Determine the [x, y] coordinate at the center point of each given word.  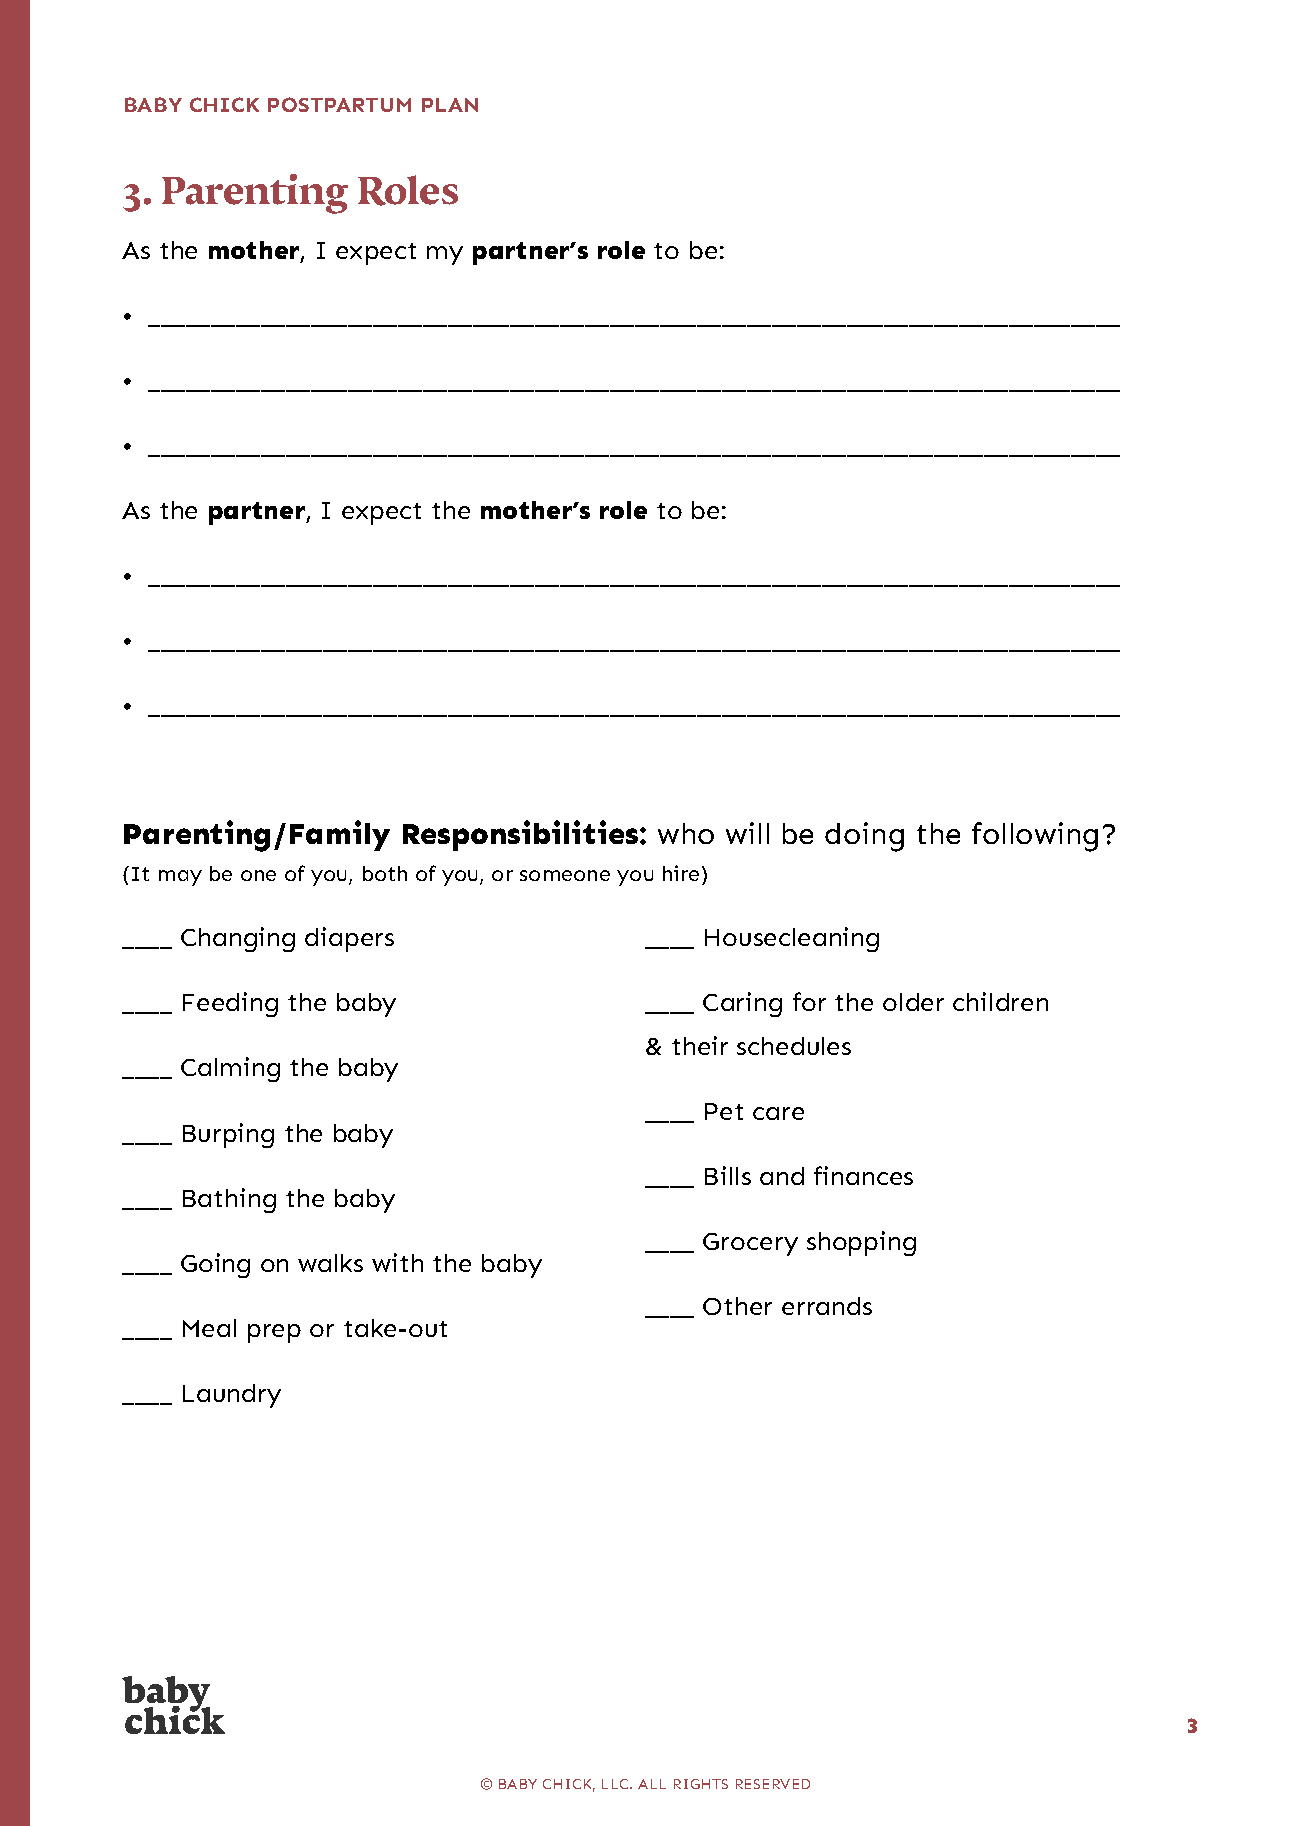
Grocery [750, 1244]
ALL [652, 1784]
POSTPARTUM [339, 104]
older [913, 1002]
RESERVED [773, 1784]
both [385, 873]
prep [274, 1333]
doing [864, 837]
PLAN [450, 105]
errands [827, 1306]
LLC [616, 1784]
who [686, 833]
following [1035, 837]
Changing [238, 939]
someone [565, 875]
